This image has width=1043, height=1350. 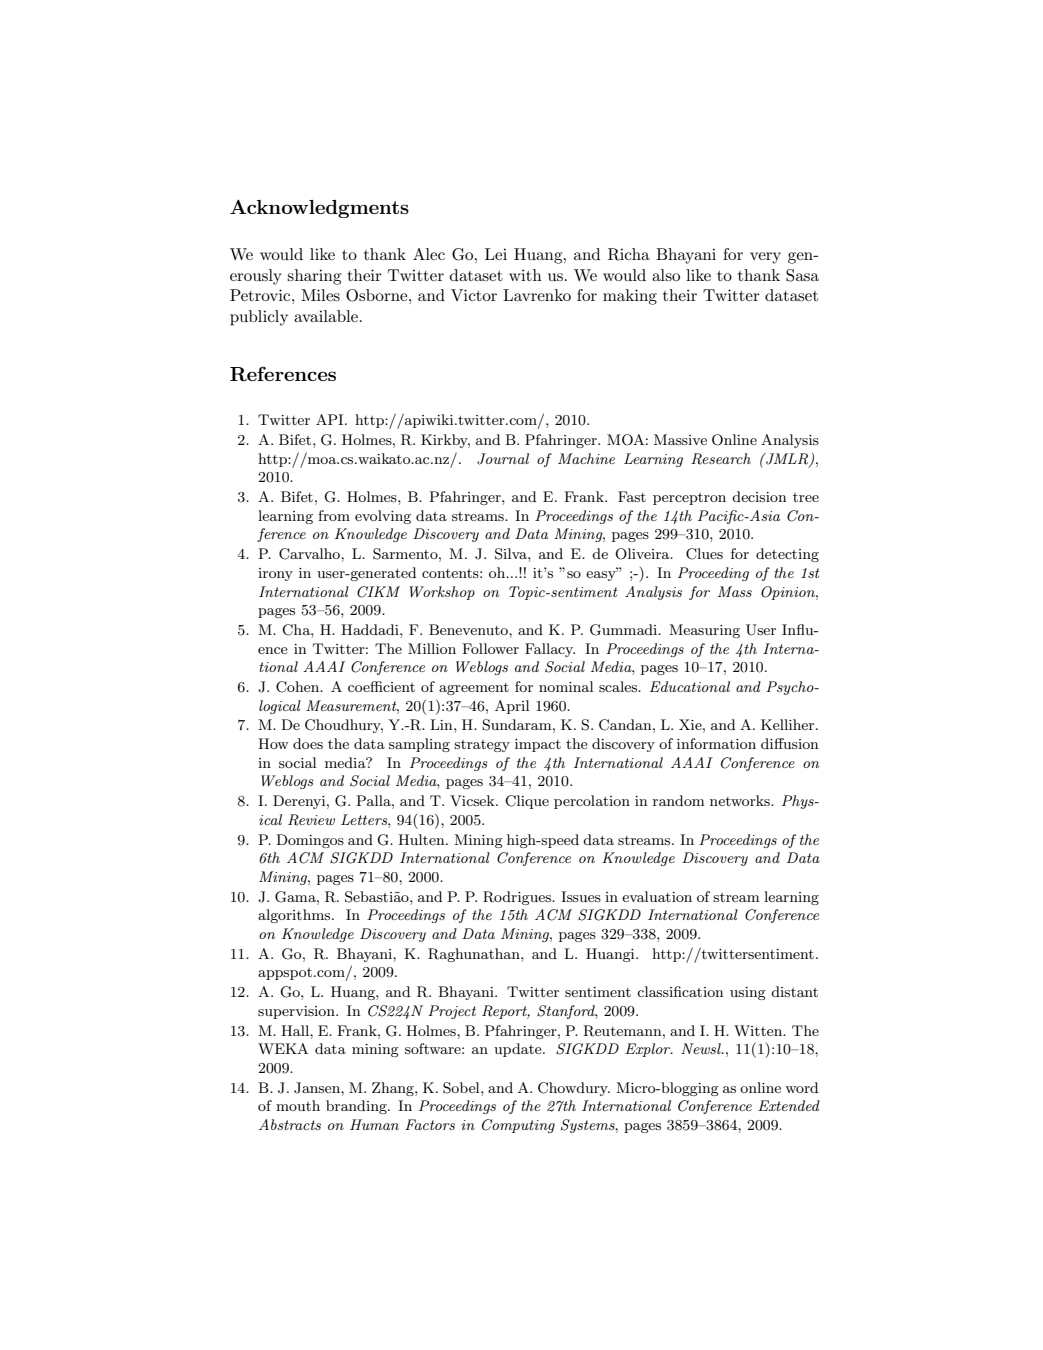 I want to click on Acknowledgments, so click(x=319, y=208).
